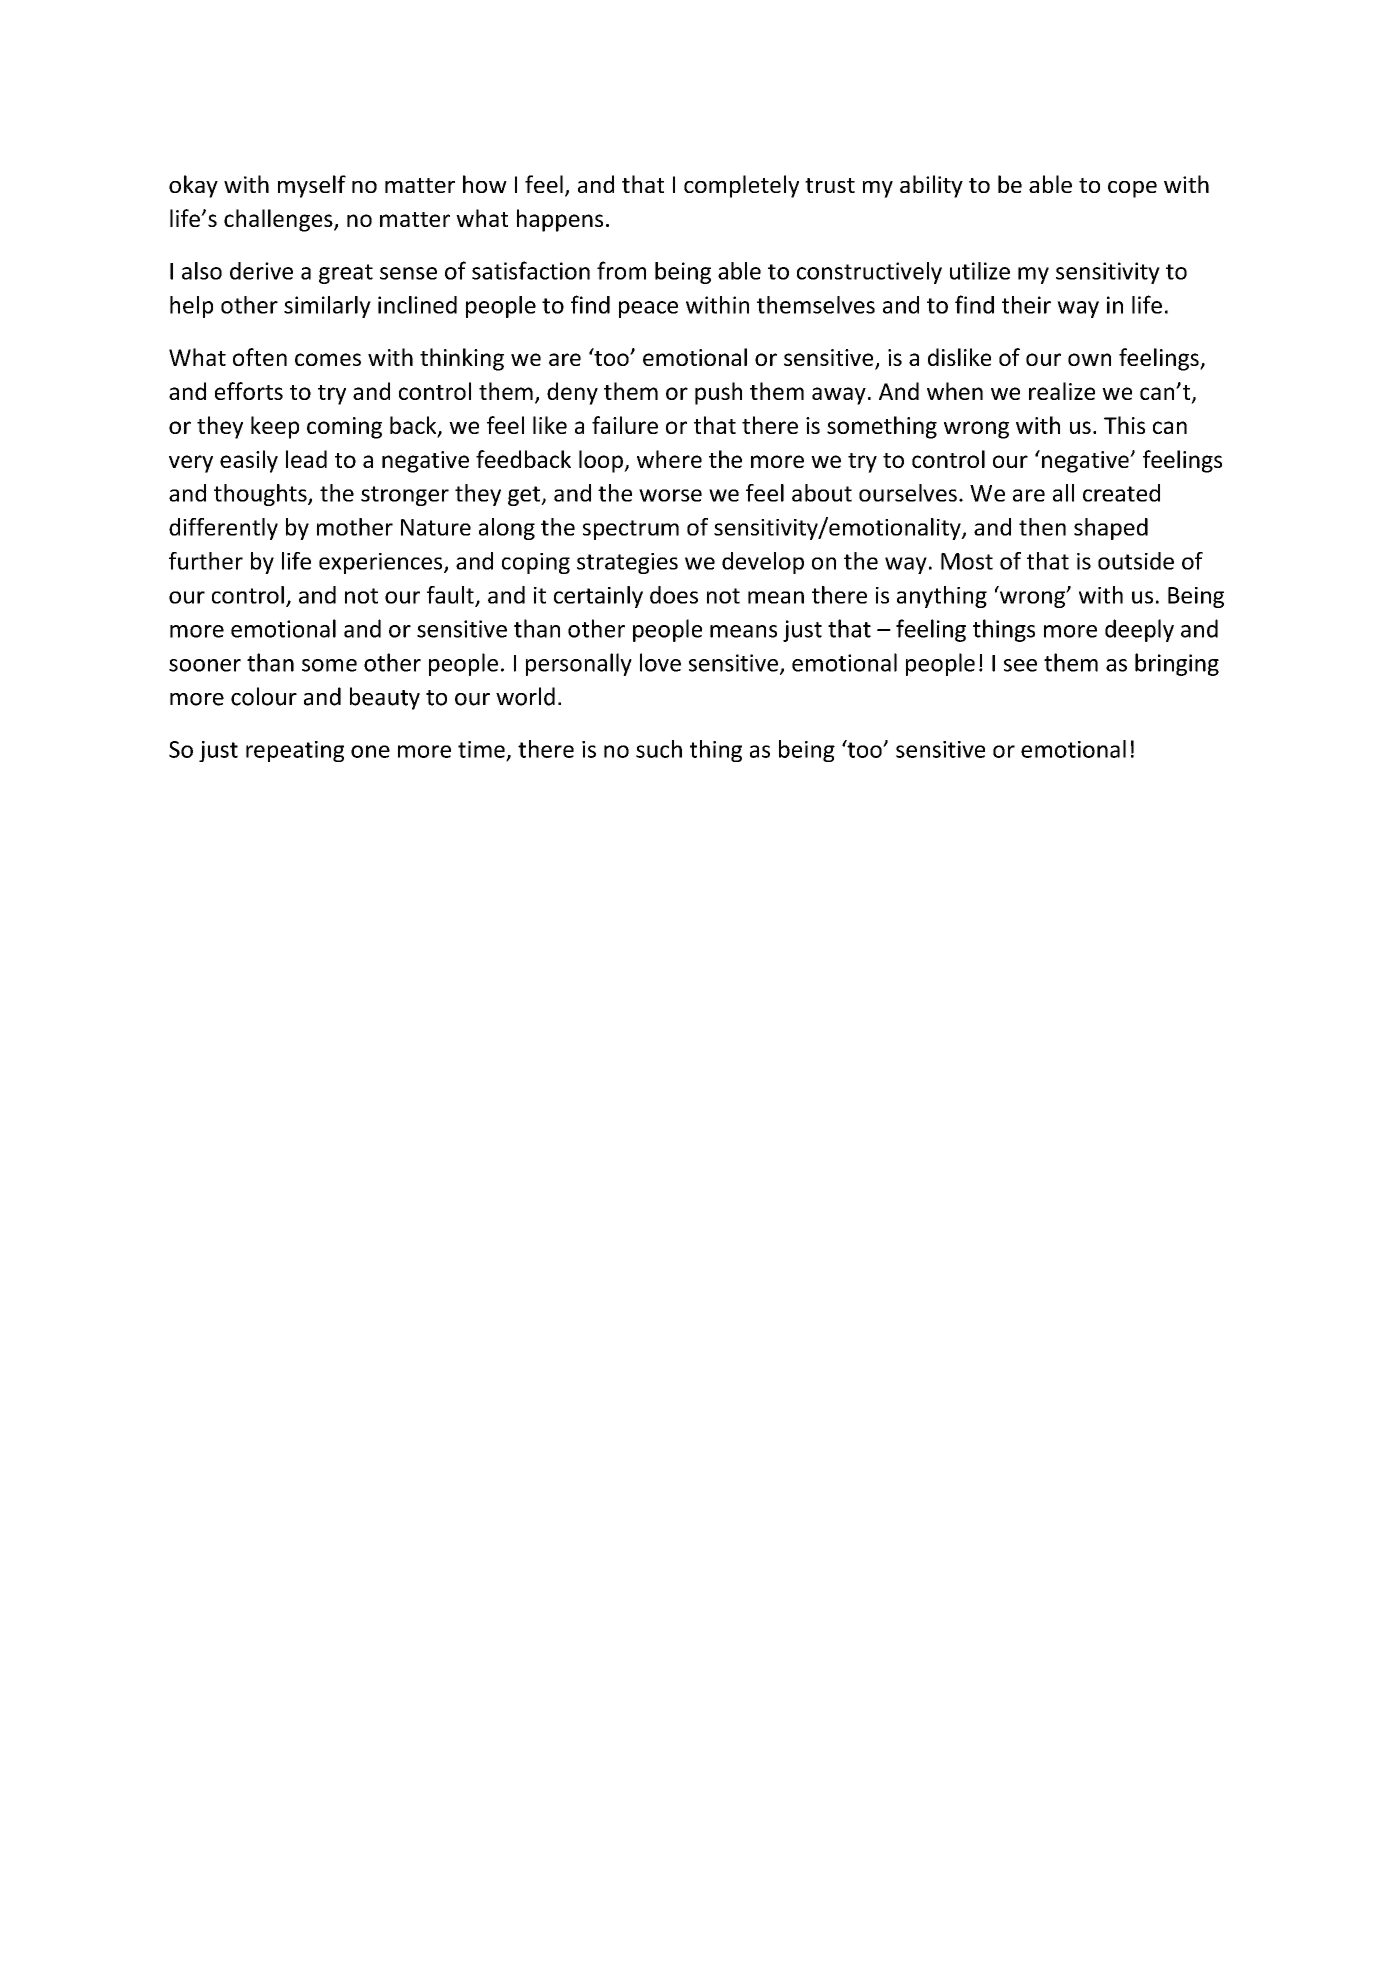 This screenshot has width=1393, height=1970. Describe the element at coordinates (451, 596) in the screenshot. I see `fault` at that location.
